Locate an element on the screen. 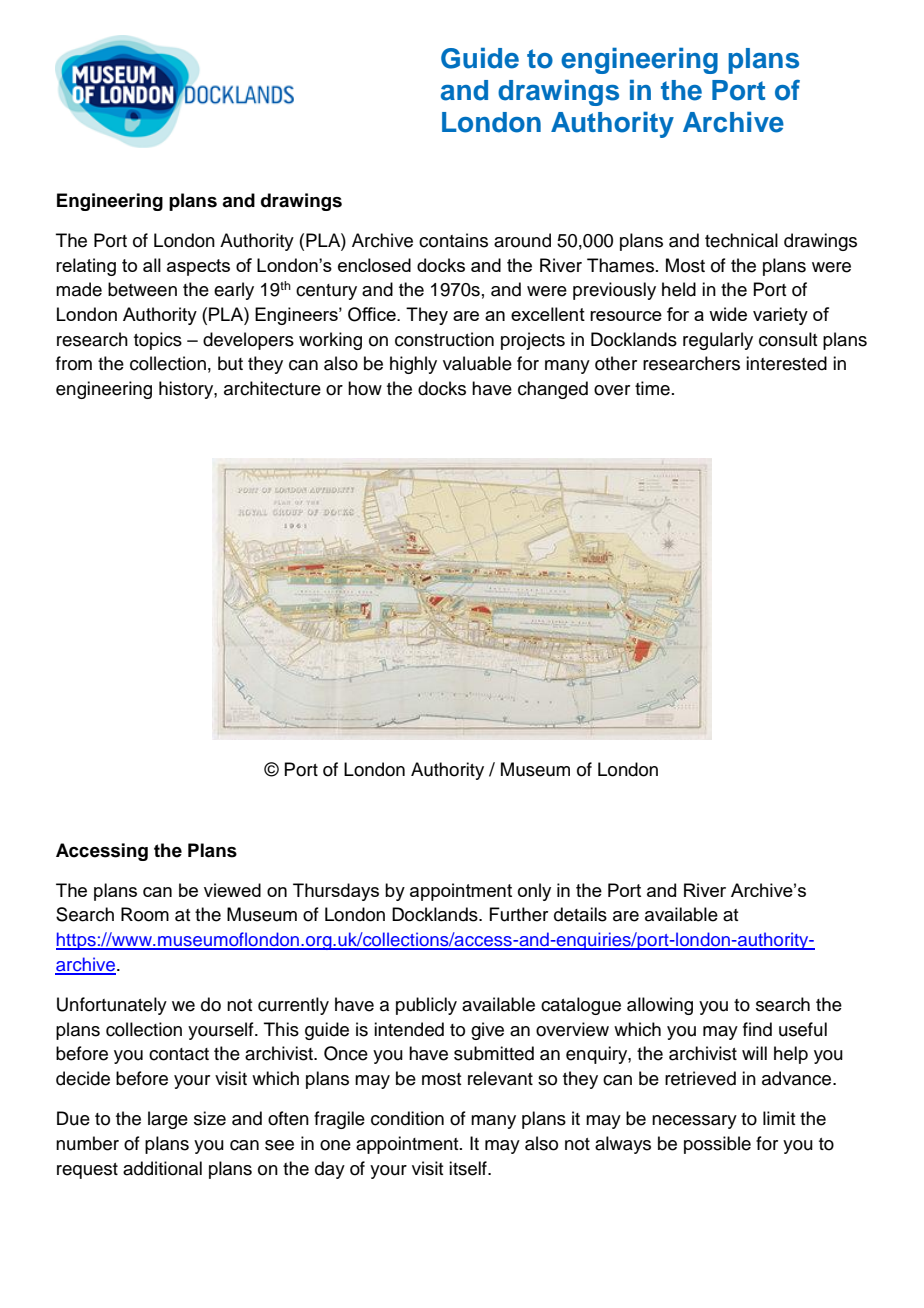 The width and height of the screenshot is (924, 1308). aspects is located at coordinates (198, 267).
